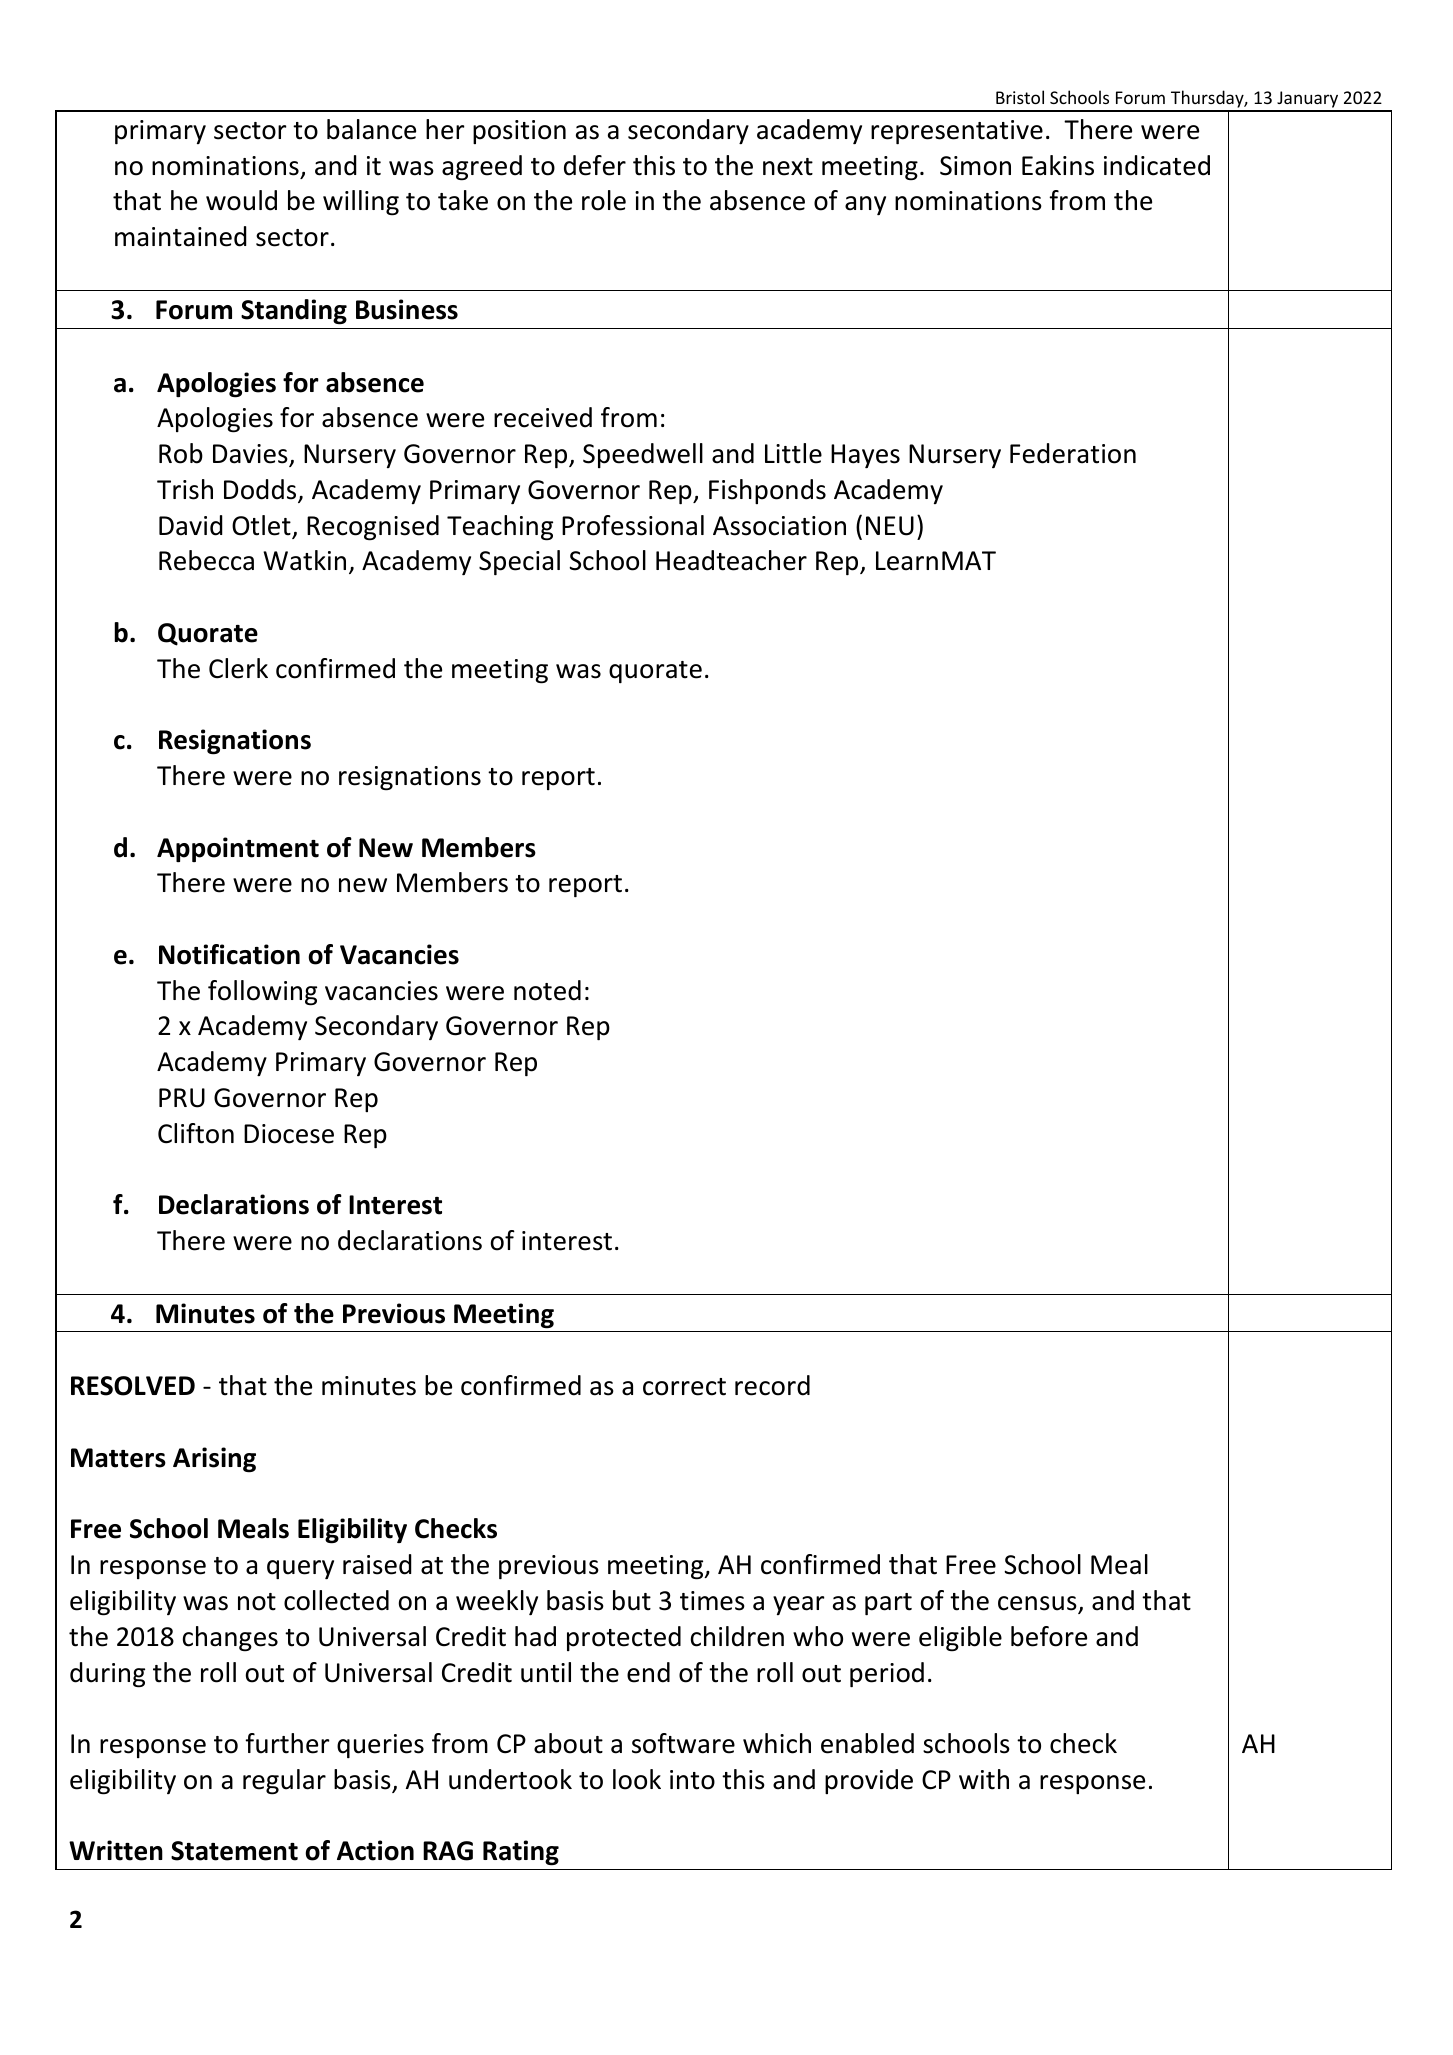  Describe the element at coordinates (772, 1385) in the page. I see `record` at that location.
